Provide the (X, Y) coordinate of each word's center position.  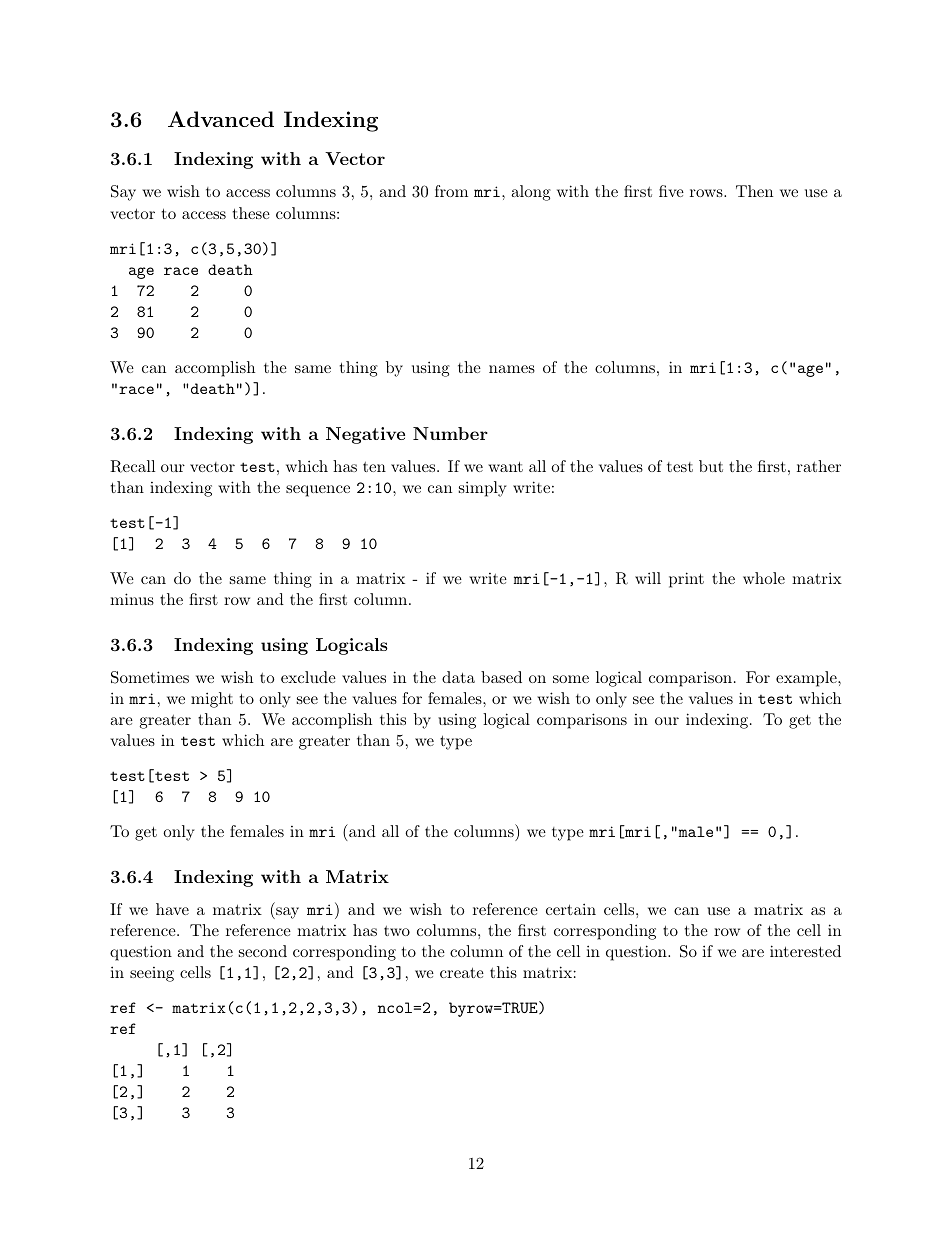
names (512, 369)
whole (764, 578)
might (212, 700)
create (462, 972)
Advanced (221, 119)
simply (483, 489)
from (451, 191)
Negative (365, 435)
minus (132, 599)
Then (754, 191)
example (806, 679)
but (711, 466)
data (458, 677)
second (263, 951)
